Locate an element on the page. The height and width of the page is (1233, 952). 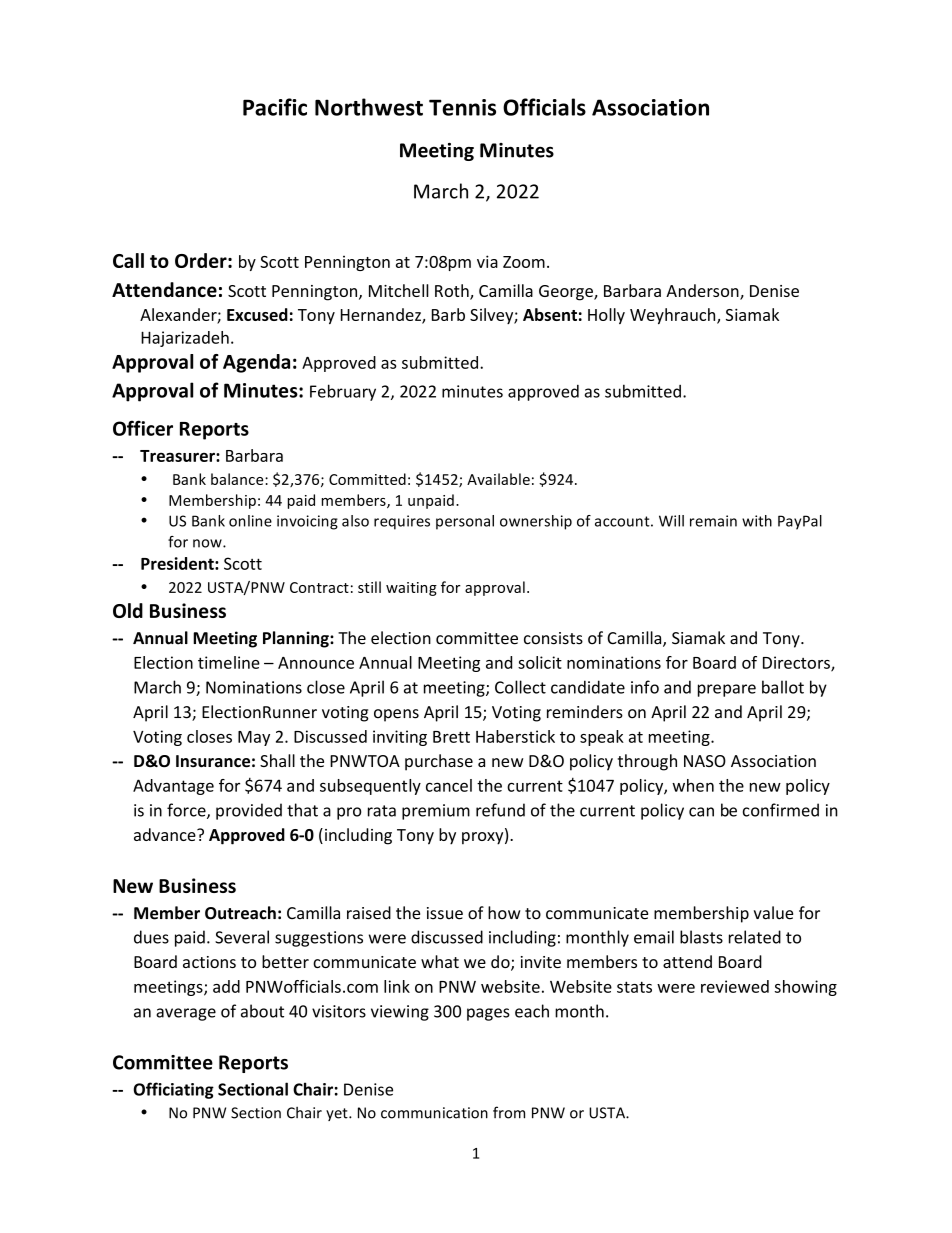
President is located at coordinates (178, 563).
